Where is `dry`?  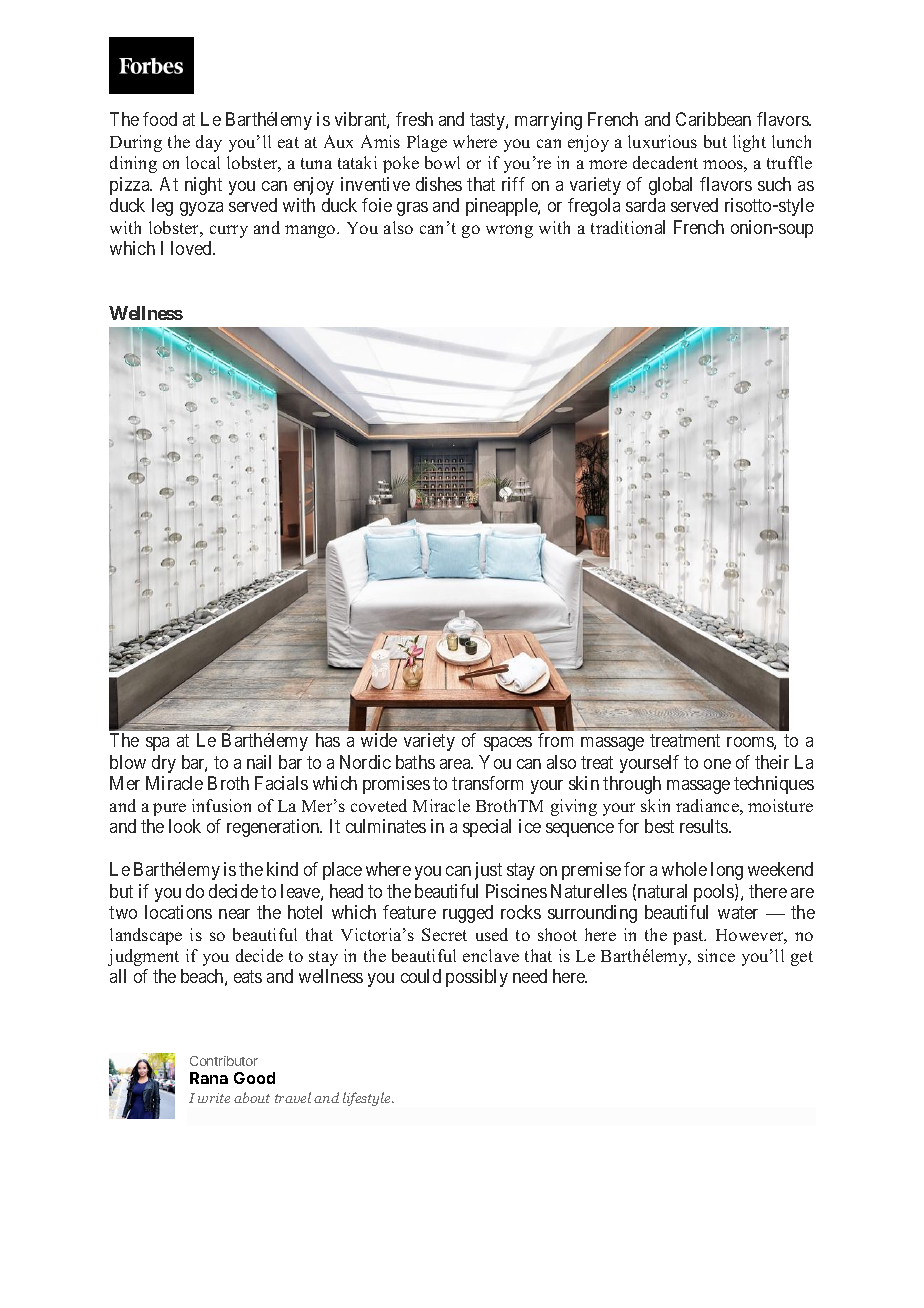
dry is located at coordinates (164, 764).
